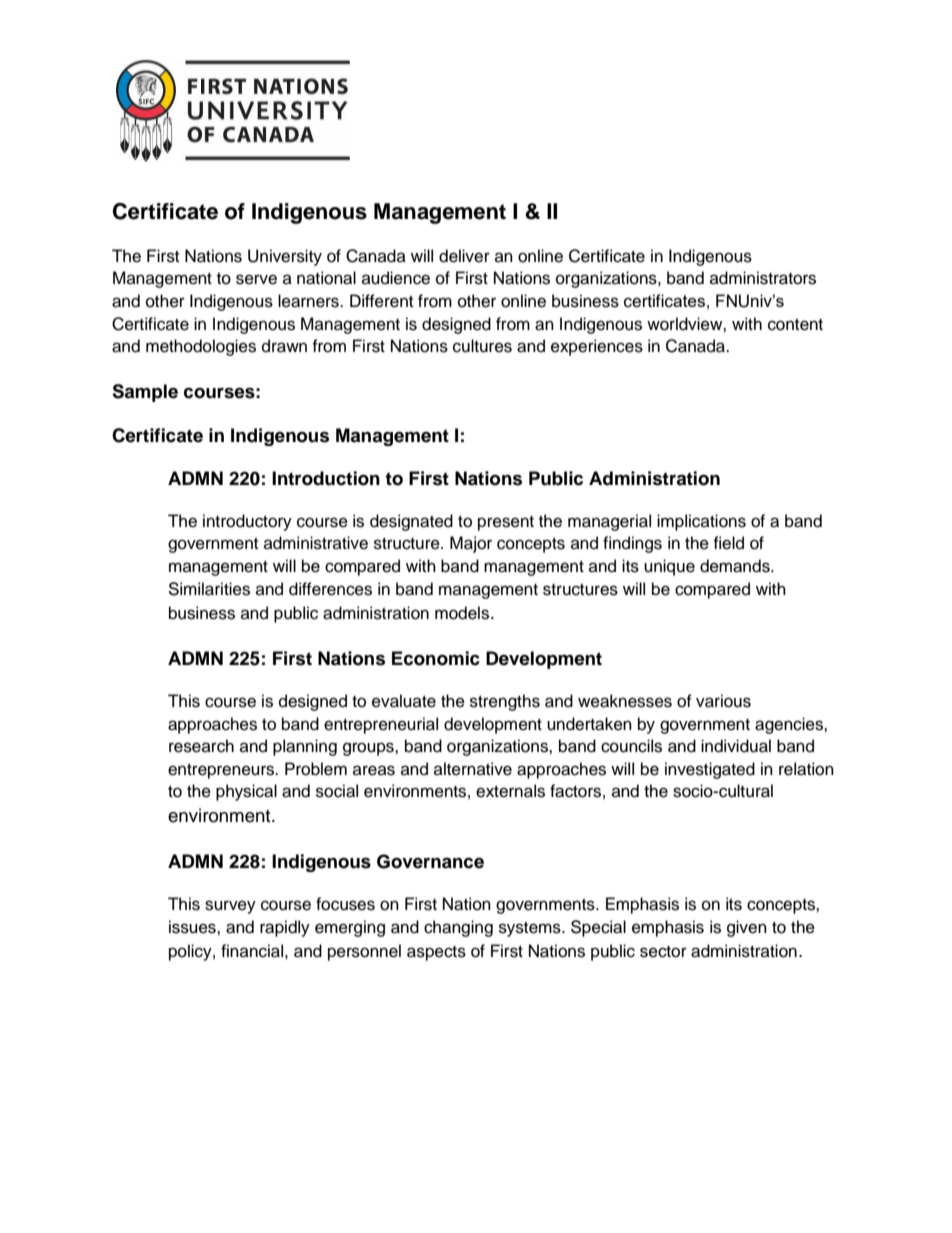  What do you see at coordinates (256, 279) in the page?
I see `serve` at bounding box center [256, 279].
